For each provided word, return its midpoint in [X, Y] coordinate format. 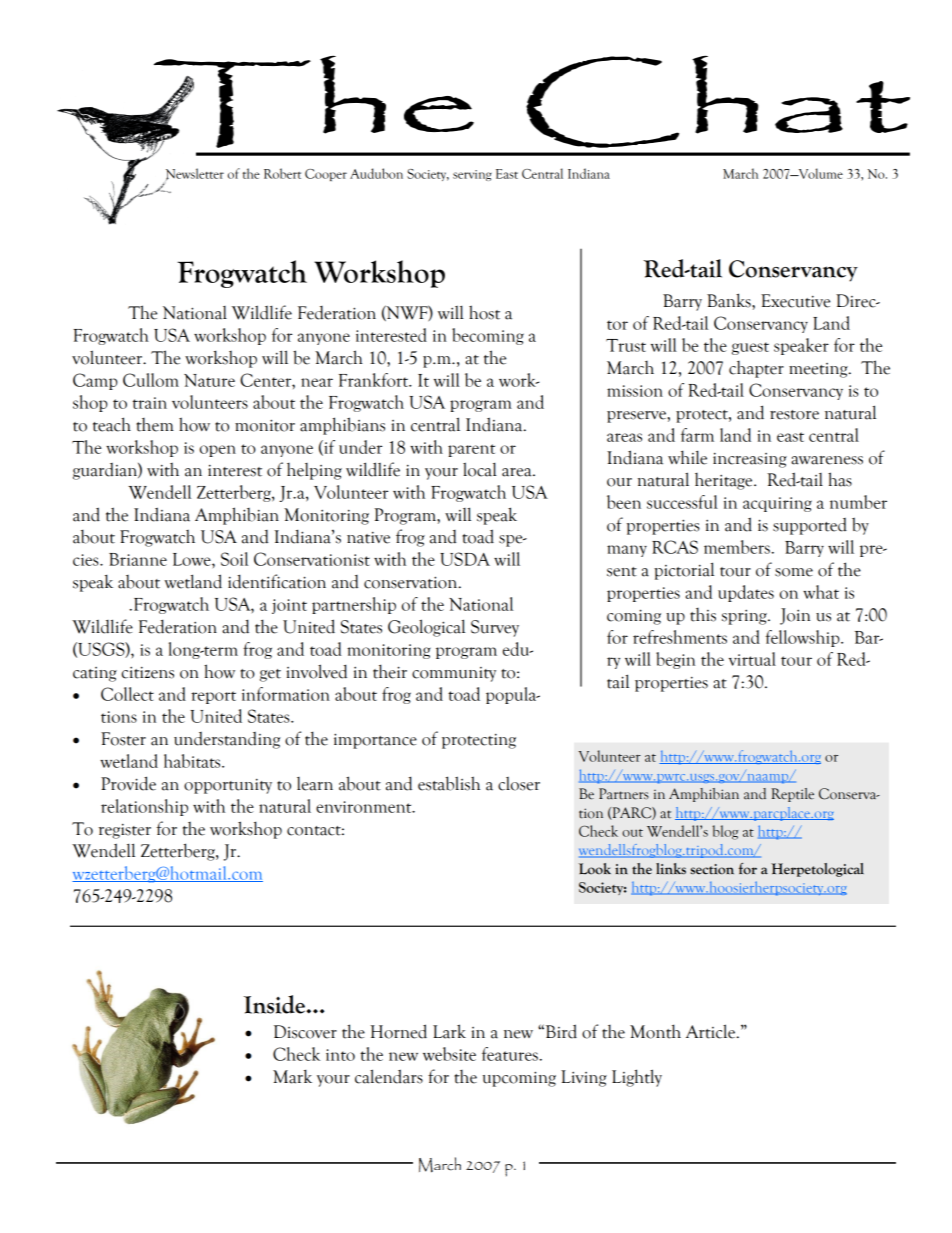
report [213, 697]
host [484, 312]
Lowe [193, 559]
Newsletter [195, 174]
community [454, 674]
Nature [209, 380]
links [671, 869]
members [737, 547]
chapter [756, 369]
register [124, 831]
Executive [795, 301]
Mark [292, 1077]
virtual [752, 659]
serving [472, 175]
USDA [465, 559]
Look [595, 869]
